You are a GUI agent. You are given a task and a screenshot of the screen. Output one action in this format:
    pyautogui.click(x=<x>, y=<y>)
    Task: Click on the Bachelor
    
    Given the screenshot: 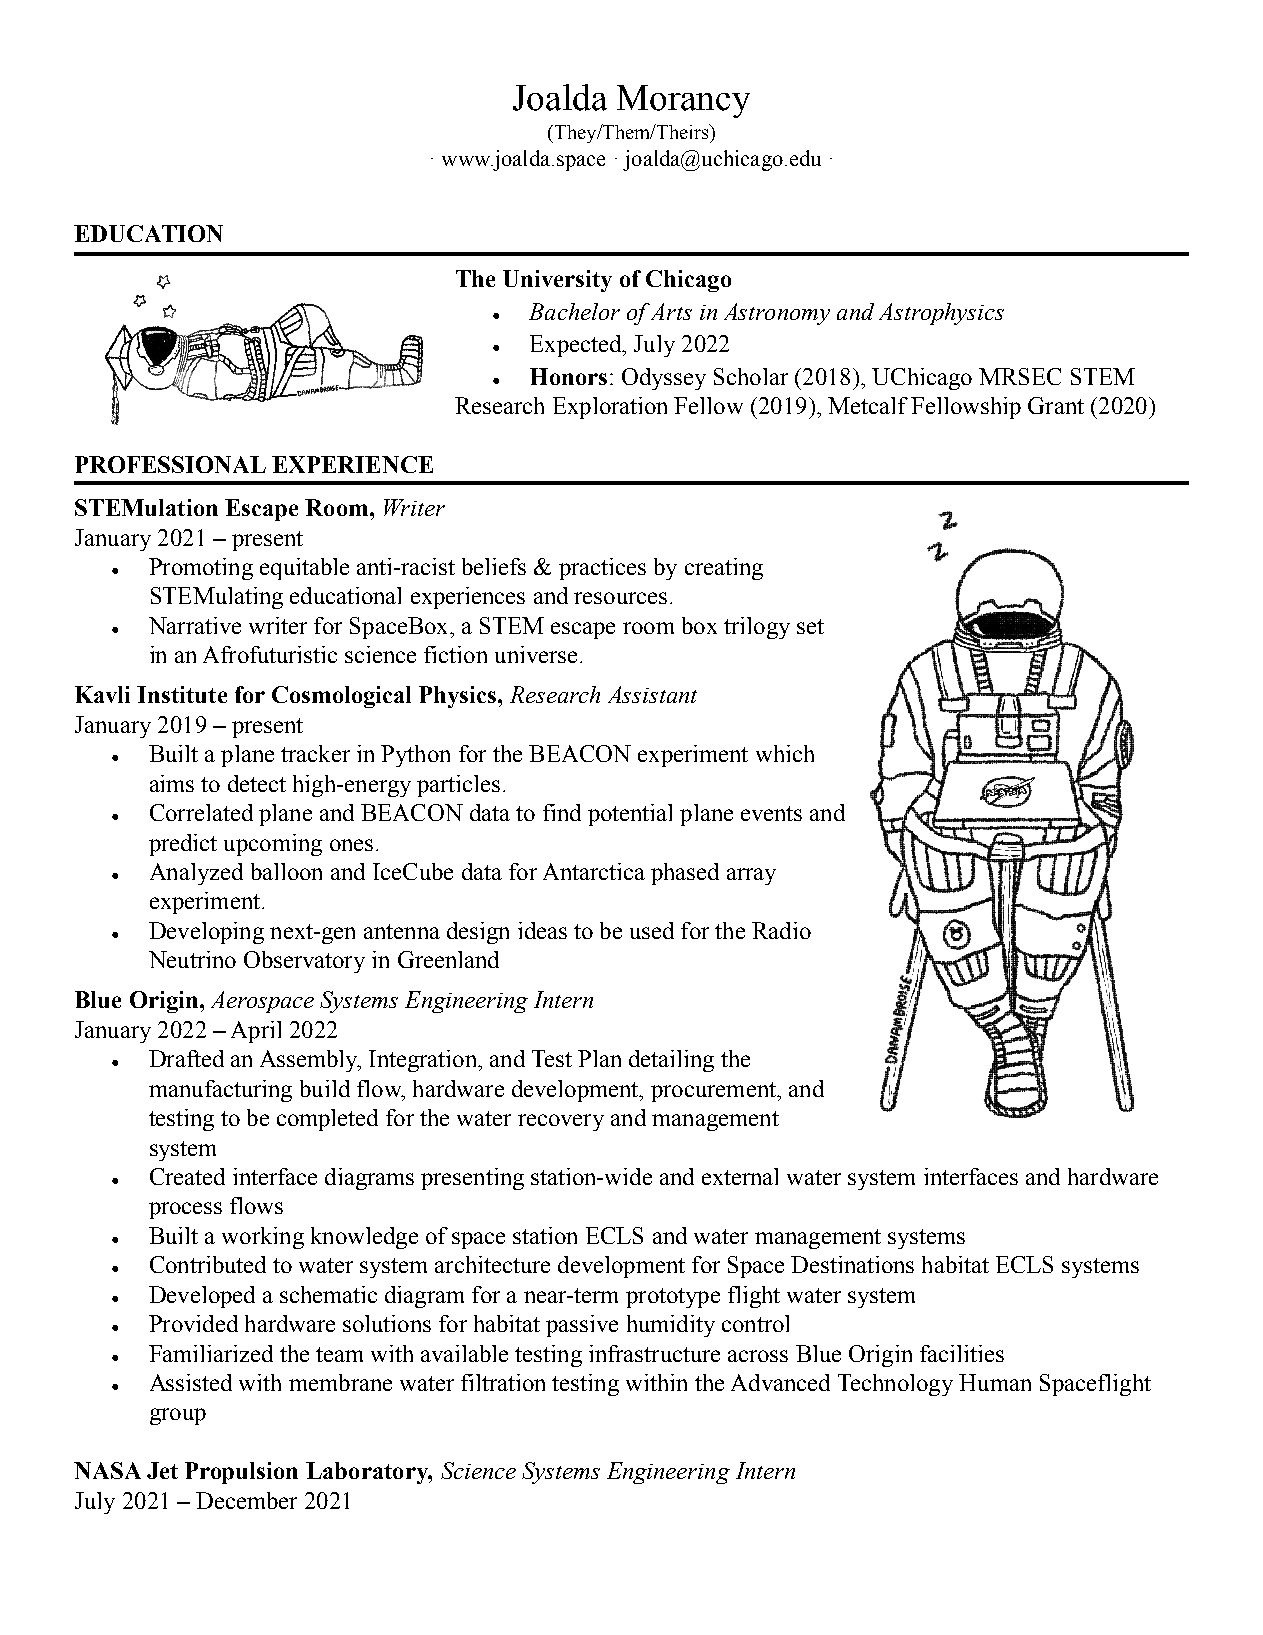 What is the action you would take?
    pyautogui.click(x=574, y=311)
